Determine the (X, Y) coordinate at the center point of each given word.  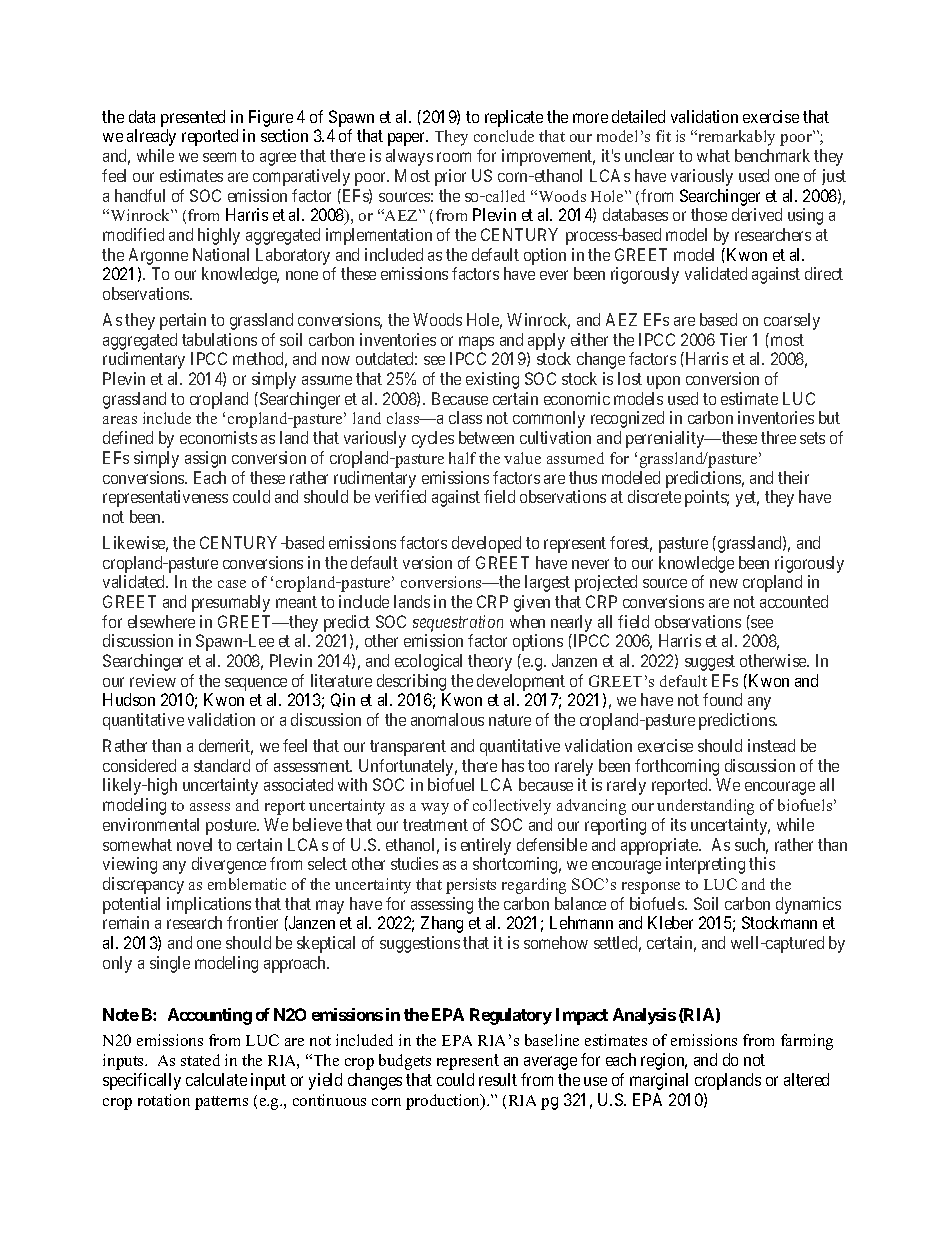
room (454, 157)
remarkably (735, 138)
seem (219, 157)
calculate (216, 1079)
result (498, 1079)
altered (806, 1079)
